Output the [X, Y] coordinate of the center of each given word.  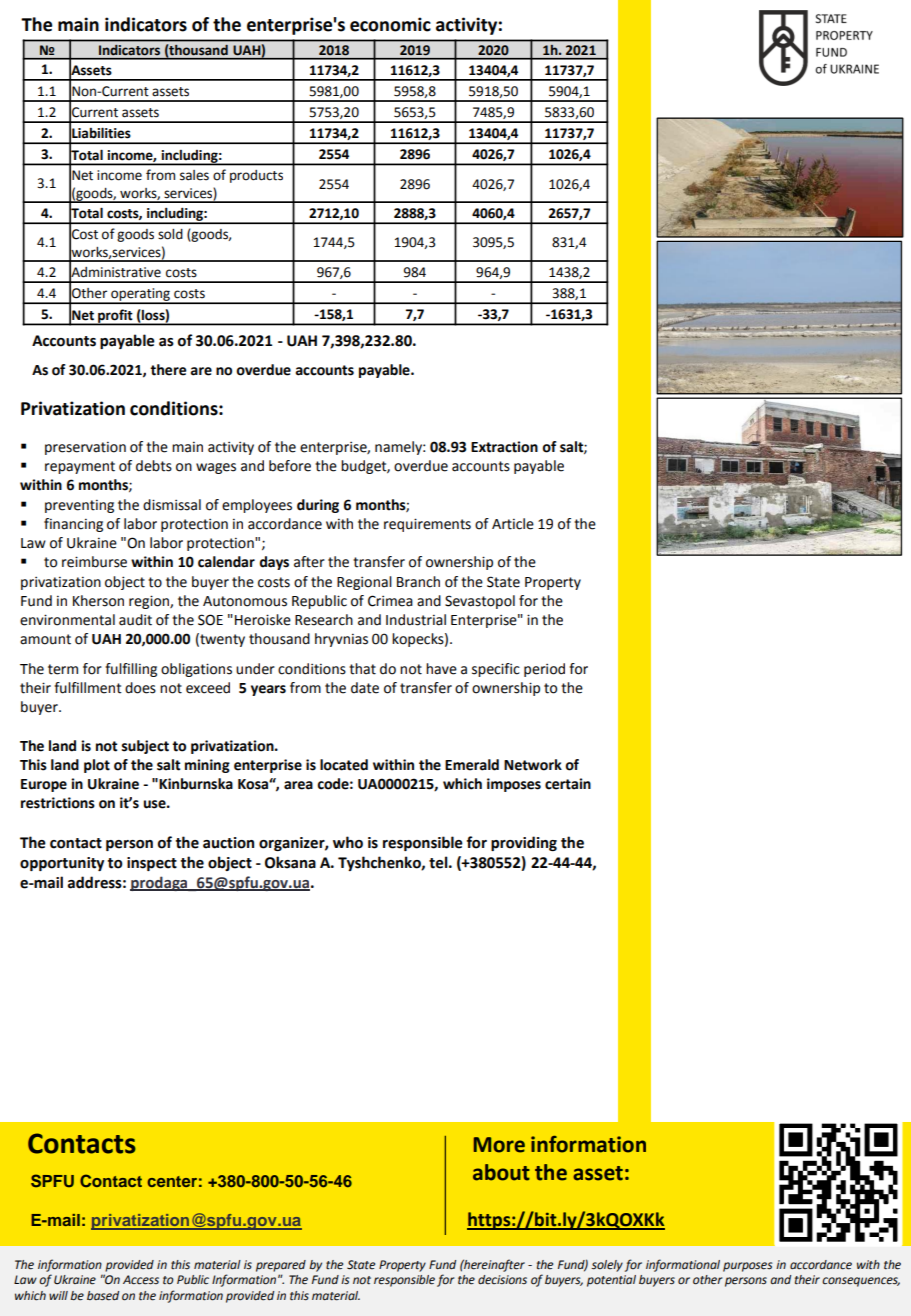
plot [97, 766]
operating [140, 296]
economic [390, 24]
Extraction [504, 447]
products [256, 176]
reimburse [94, 562]
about [501, 1172]
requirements [427, 525]
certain [568, 784]
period [544, 670]
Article [513, 524]
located [344, 765]
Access [141, 1280]
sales [194, 175]
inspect [152, 864]
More [499, 1145]
